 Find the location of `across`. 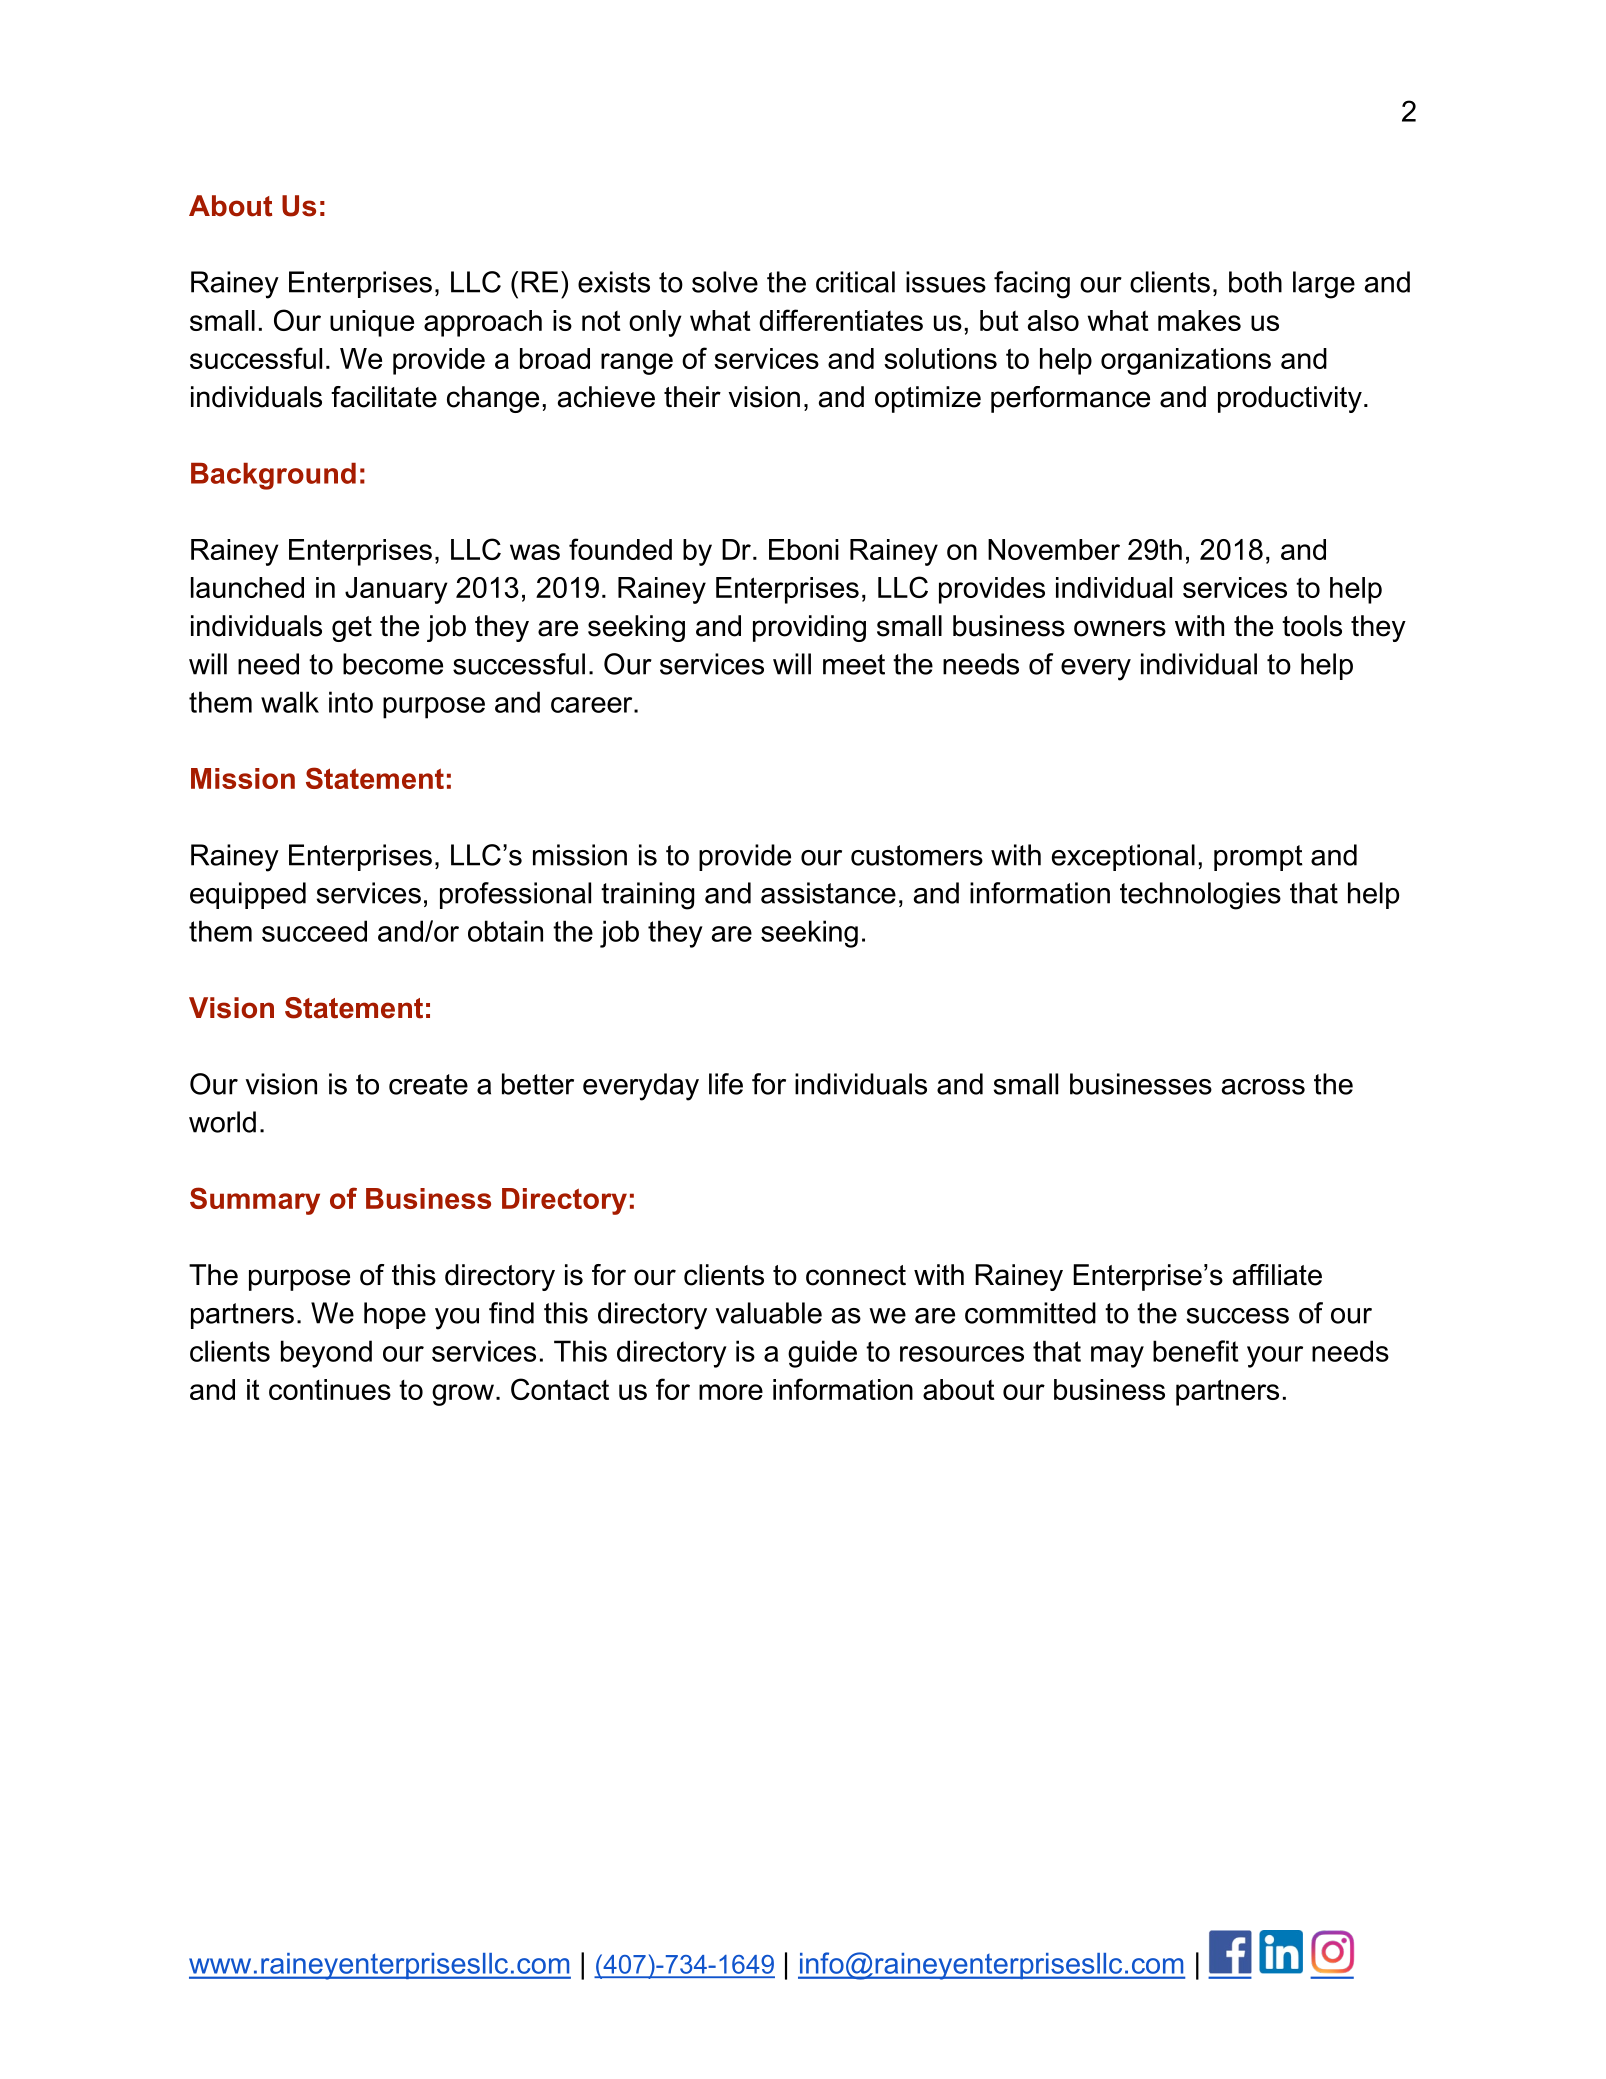

across is located at coordinates (1263, 1087).
